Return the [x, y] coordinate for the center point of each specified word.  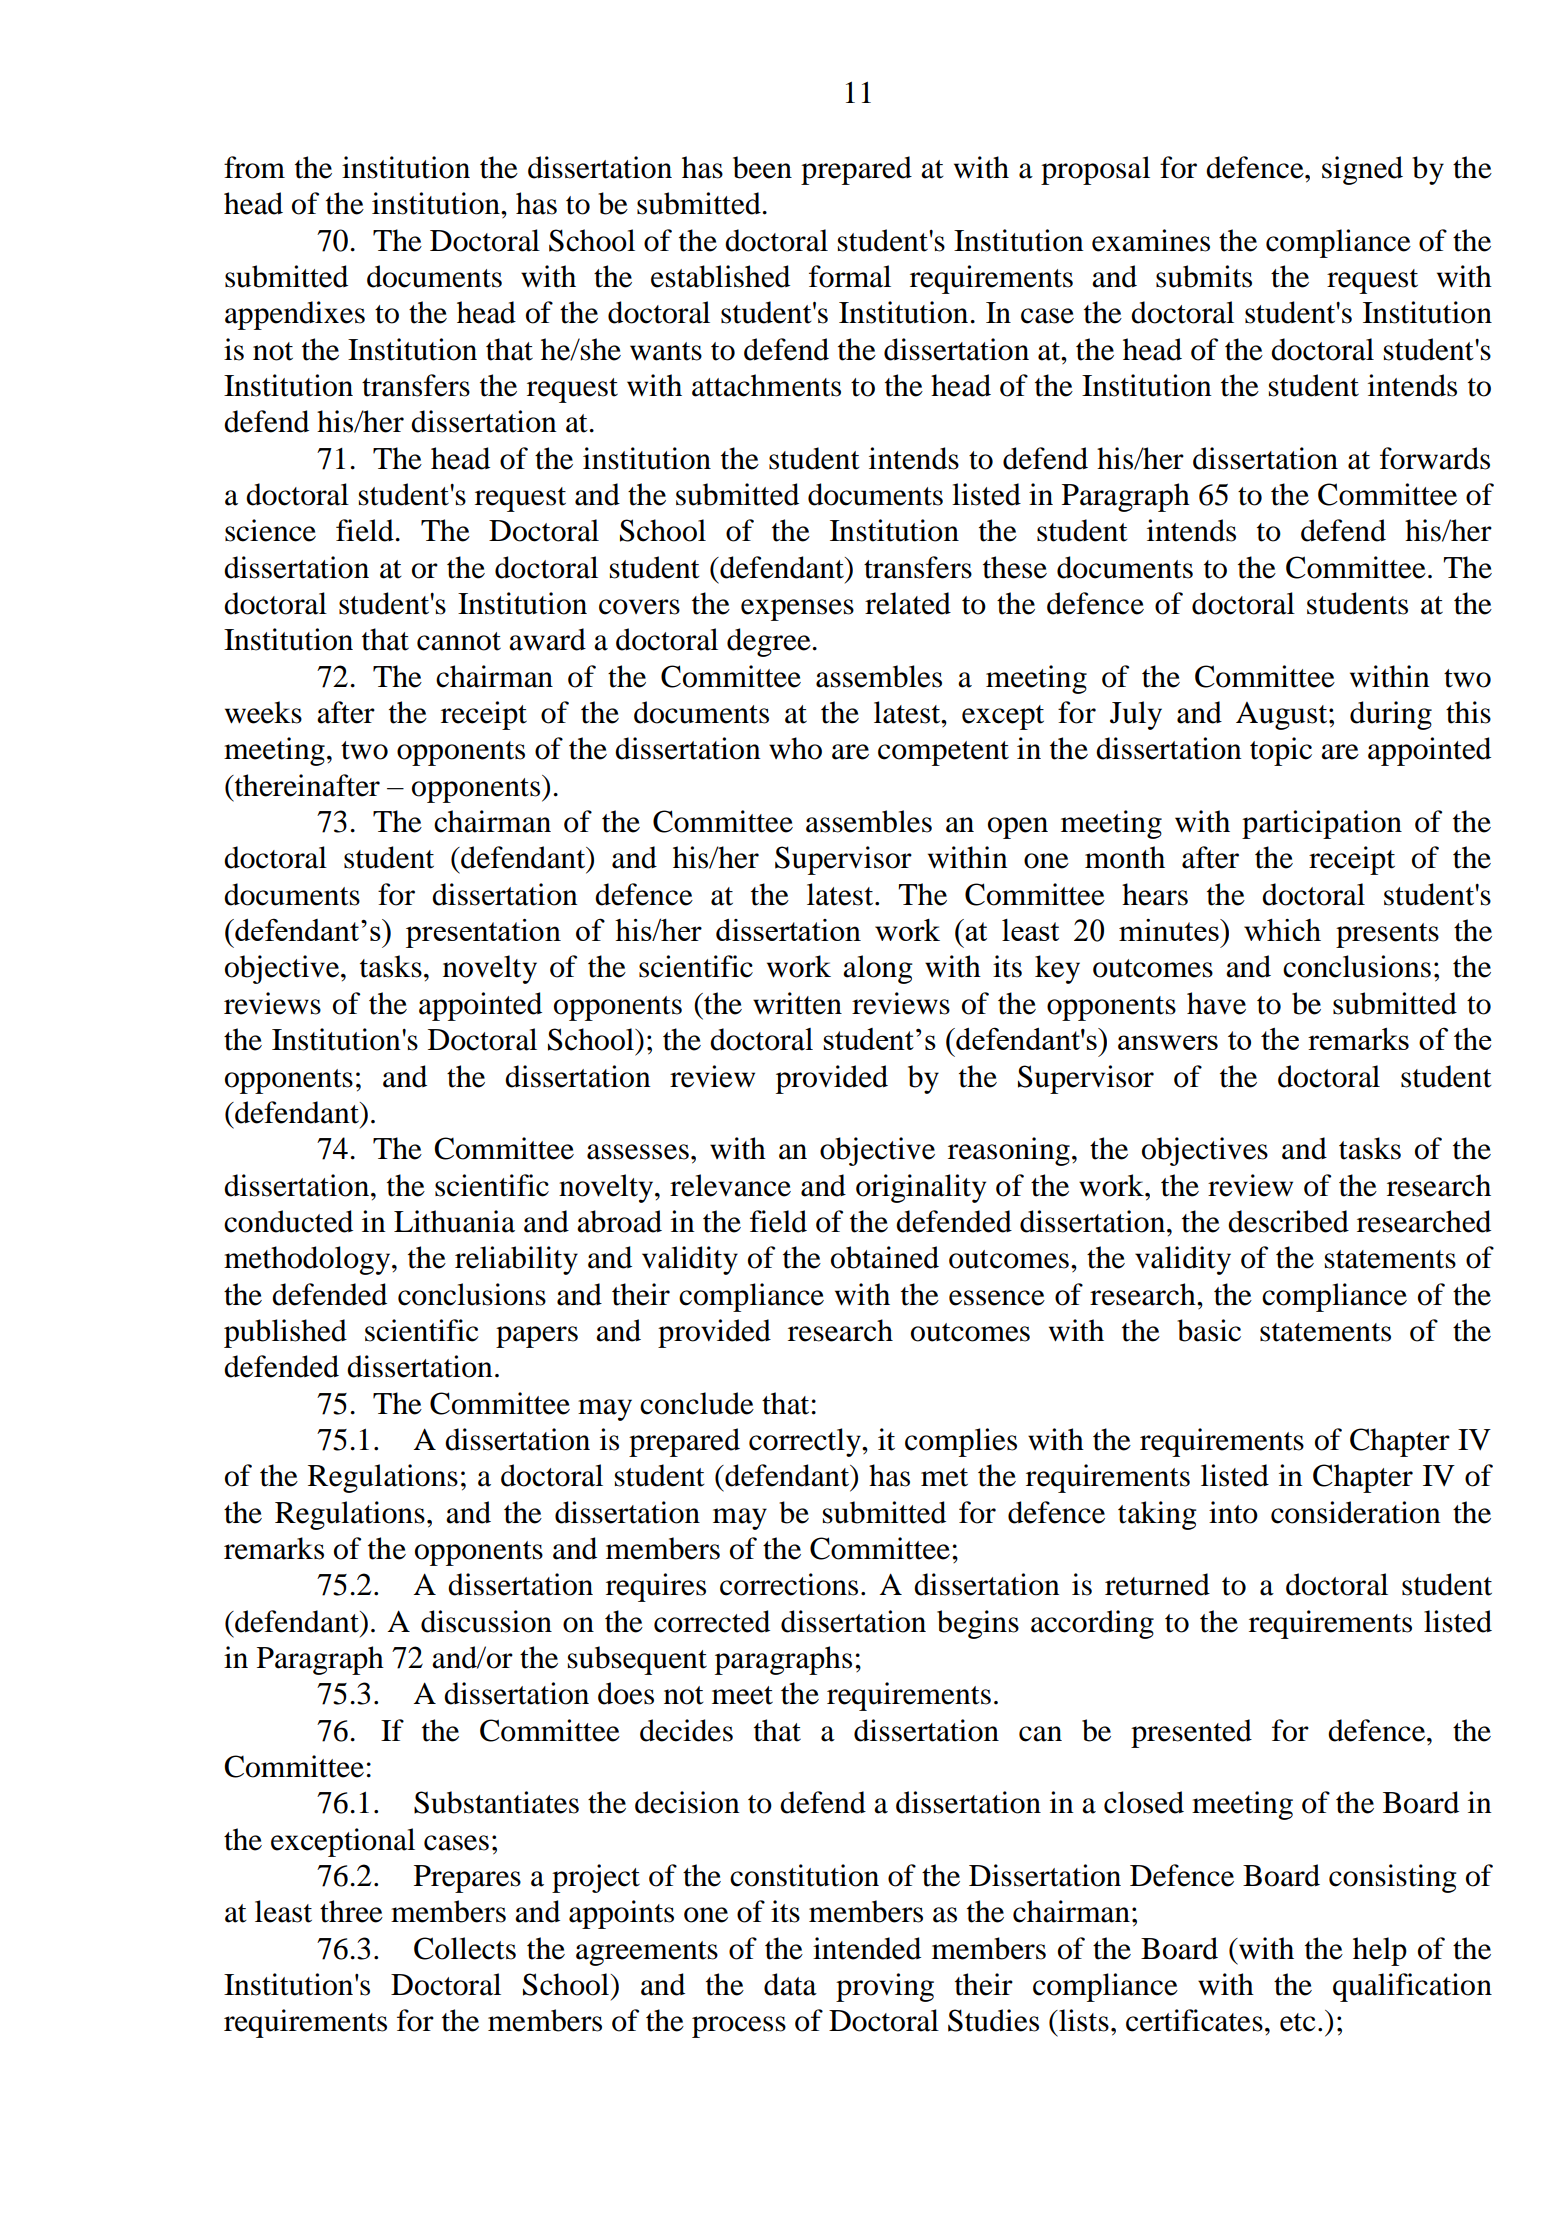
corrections [789, 1584]
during [1391, 715]
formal [850, 276]
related [908, 603]
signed [1362, 170]
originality [921, 1188]
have [1216, 1003]
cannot [459, 641]
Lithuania [454, 1221]
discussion [486, 1621]
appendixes [295, 315]
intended [867, 1948]
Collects [465, 1948]
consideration [1356, 1512]
